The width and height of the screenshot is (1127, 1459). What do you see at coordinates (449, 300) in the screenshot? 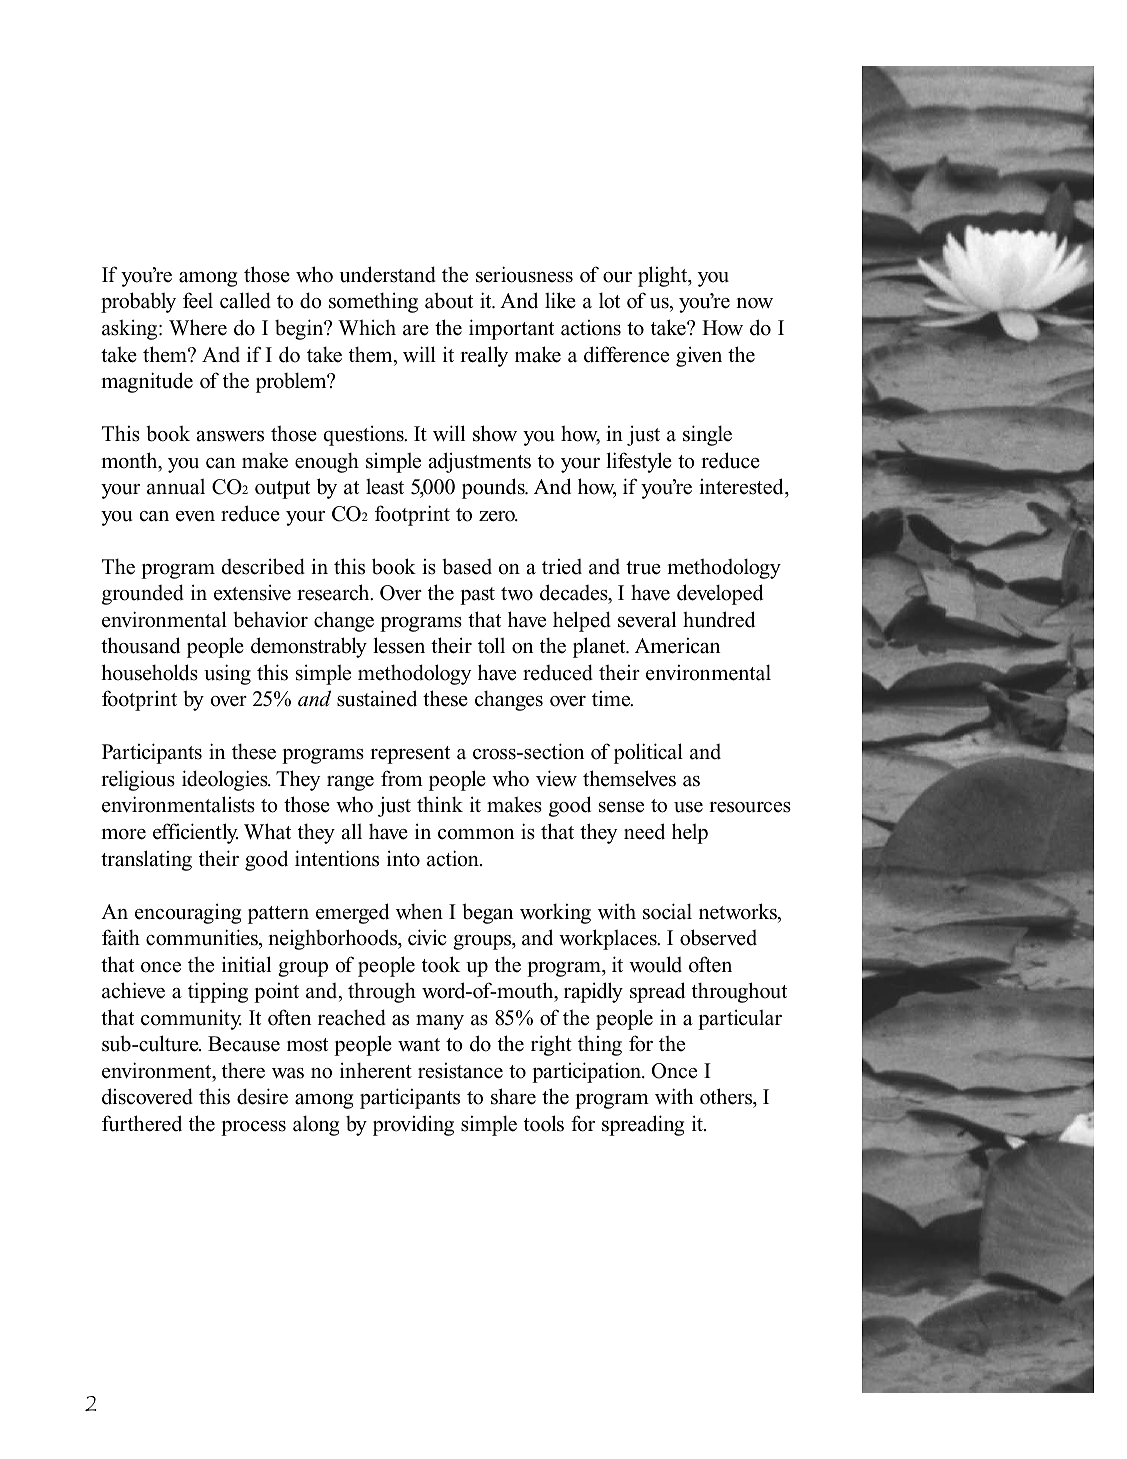
I see `about` at bounding box center [449, 300].
